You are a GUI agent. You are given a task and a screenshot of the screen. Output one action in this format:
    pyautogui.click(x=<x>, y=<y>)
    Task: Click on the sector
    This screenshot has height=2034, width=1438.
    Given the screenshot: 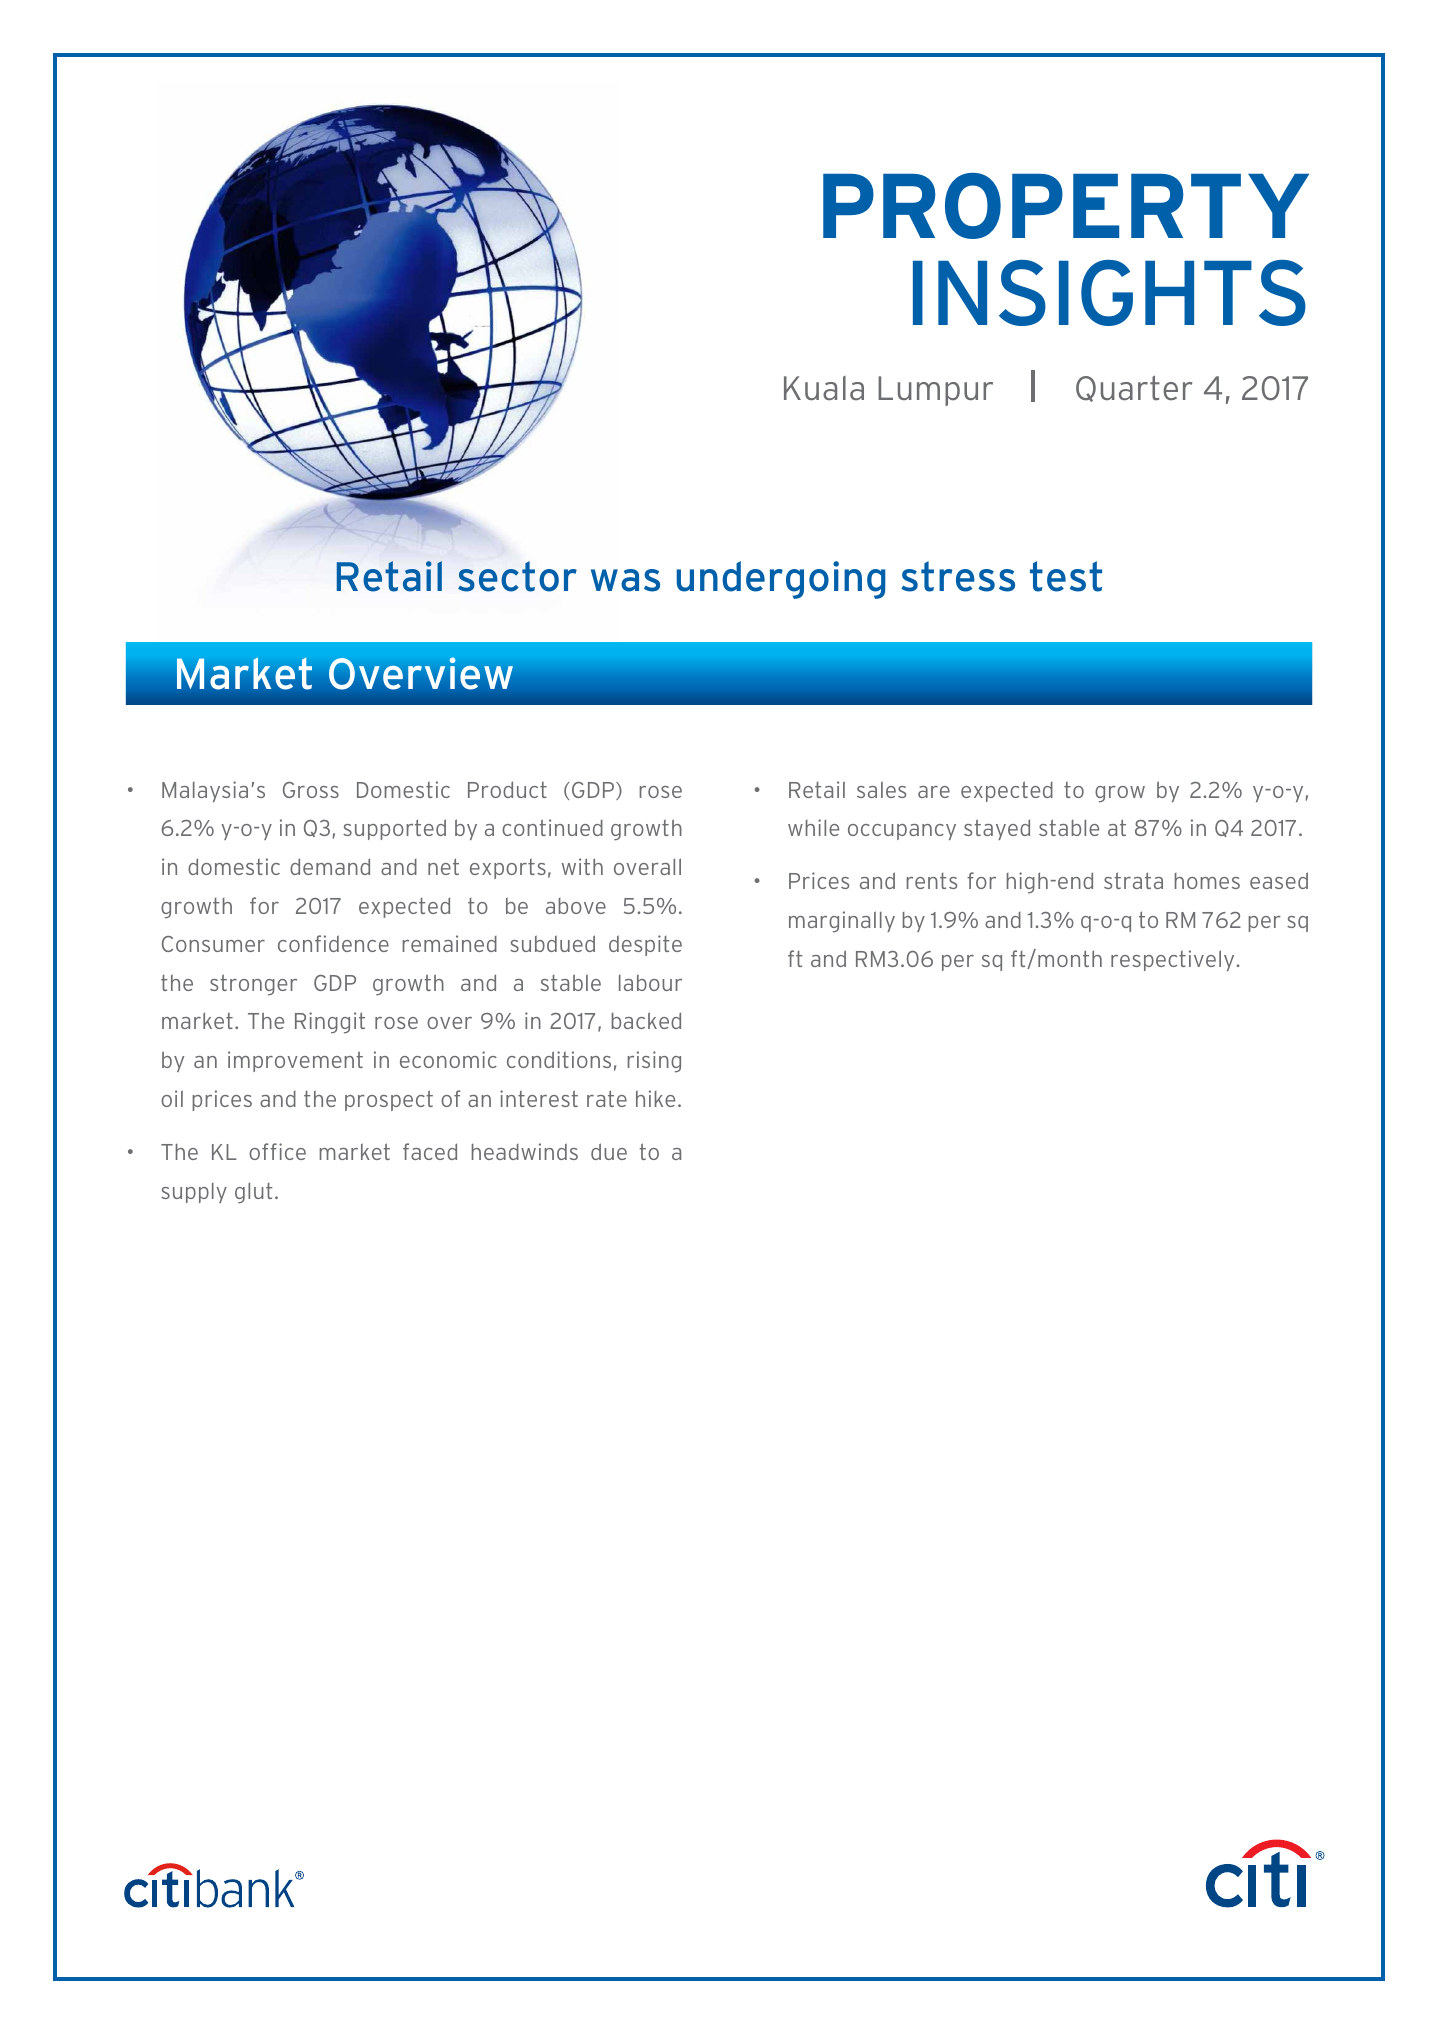 What is the action you would take?
    pyautogui.click(x=517, y=576)
